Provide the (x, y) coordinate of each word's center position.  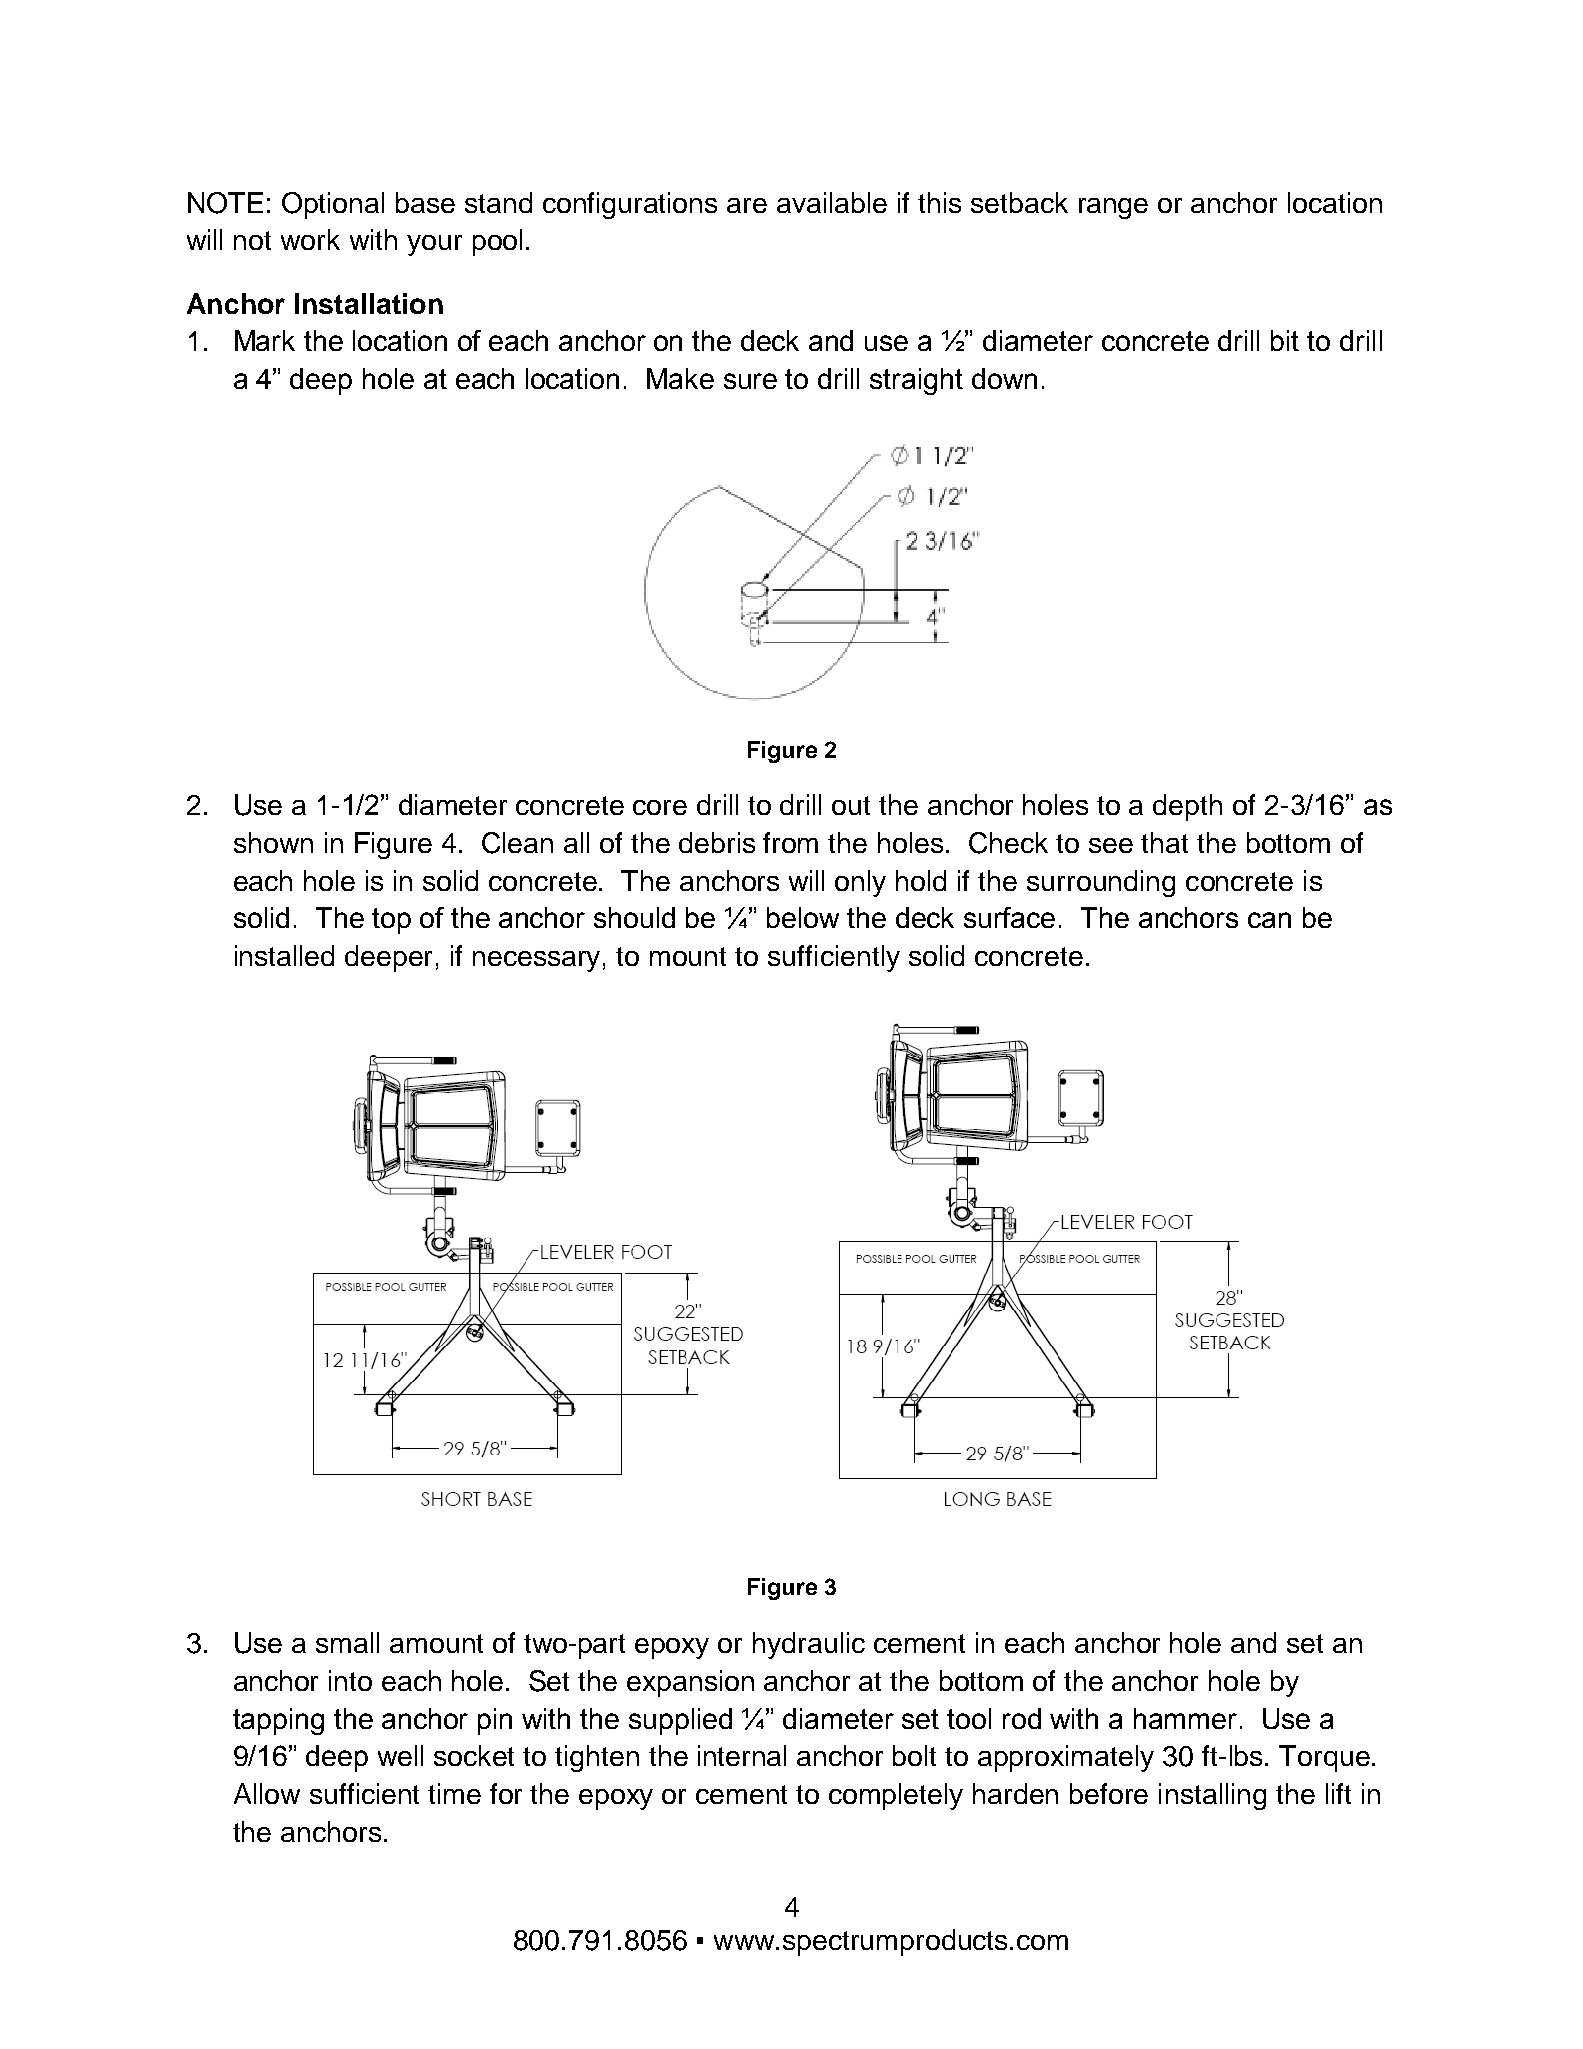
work (310, 239)
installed (284, 955)
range (1113, 208)
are (747, 205)
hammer (1185, 1718)
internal (742, 1755)
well (400, 1755)
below (803, 917)
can (1269, 920)
